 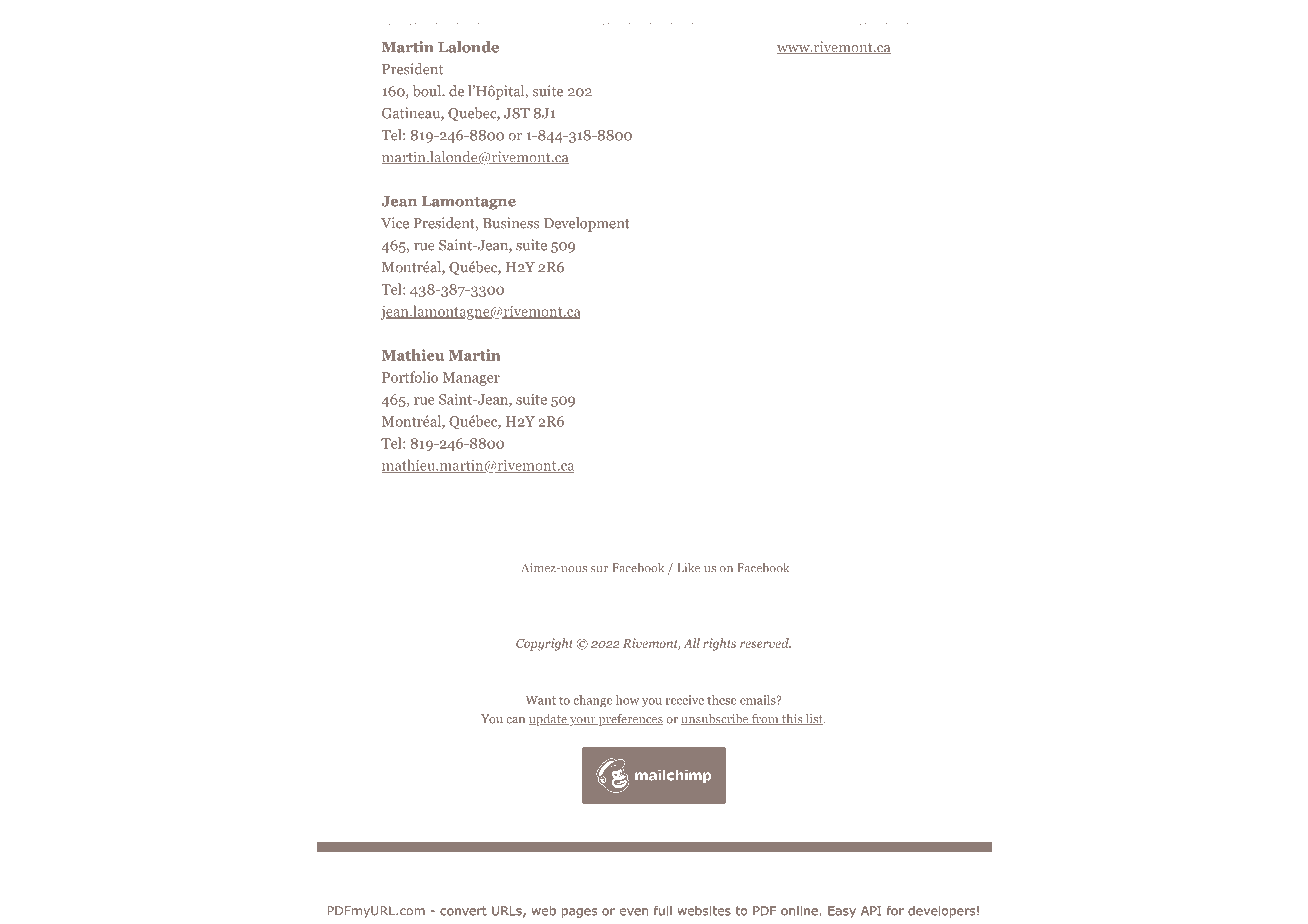 What do you see at coordinates (814, 719) in the page?
I see `list` at bounding box center [814, 719].
